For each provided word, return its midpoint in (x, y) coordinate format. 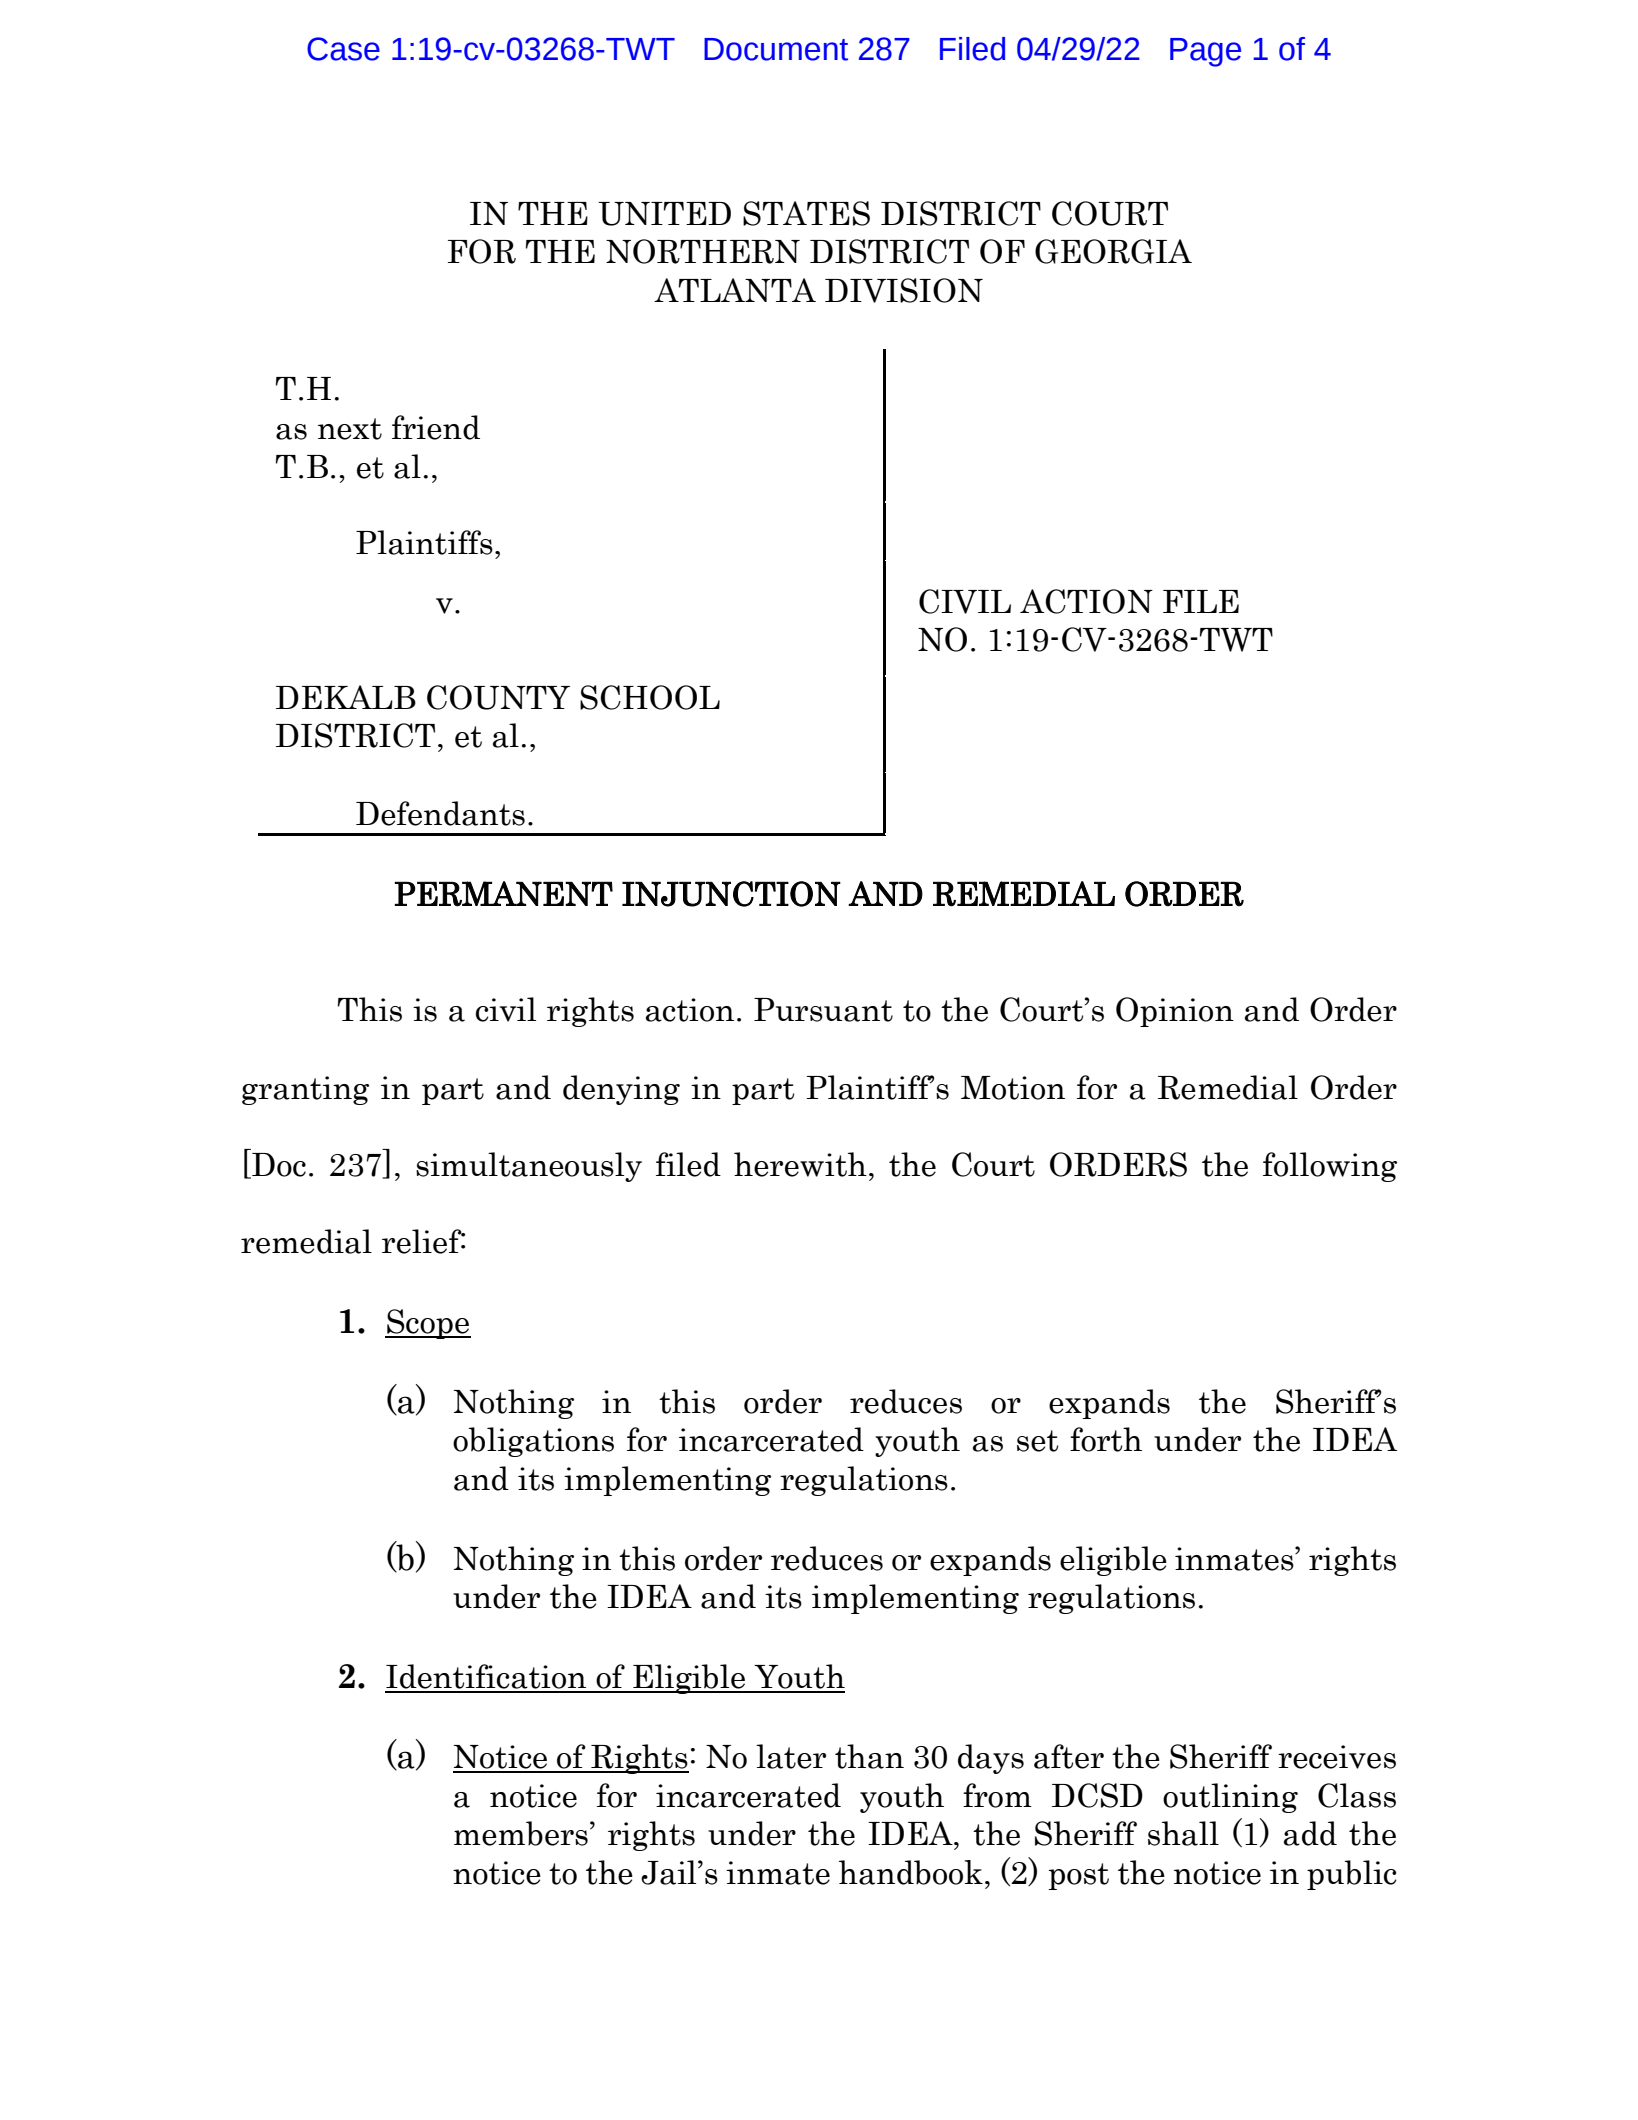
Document (776, 49)
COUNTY (498, 697)
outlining (1230, 1798)
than (869, 1756)
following (1330, 1167)
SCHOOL (650, 697)
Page (1205, 52)
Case (343, 49)
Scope (428, 1324)
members (521, 1833)
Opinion (1175, 1012)
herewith (800, 1164)
